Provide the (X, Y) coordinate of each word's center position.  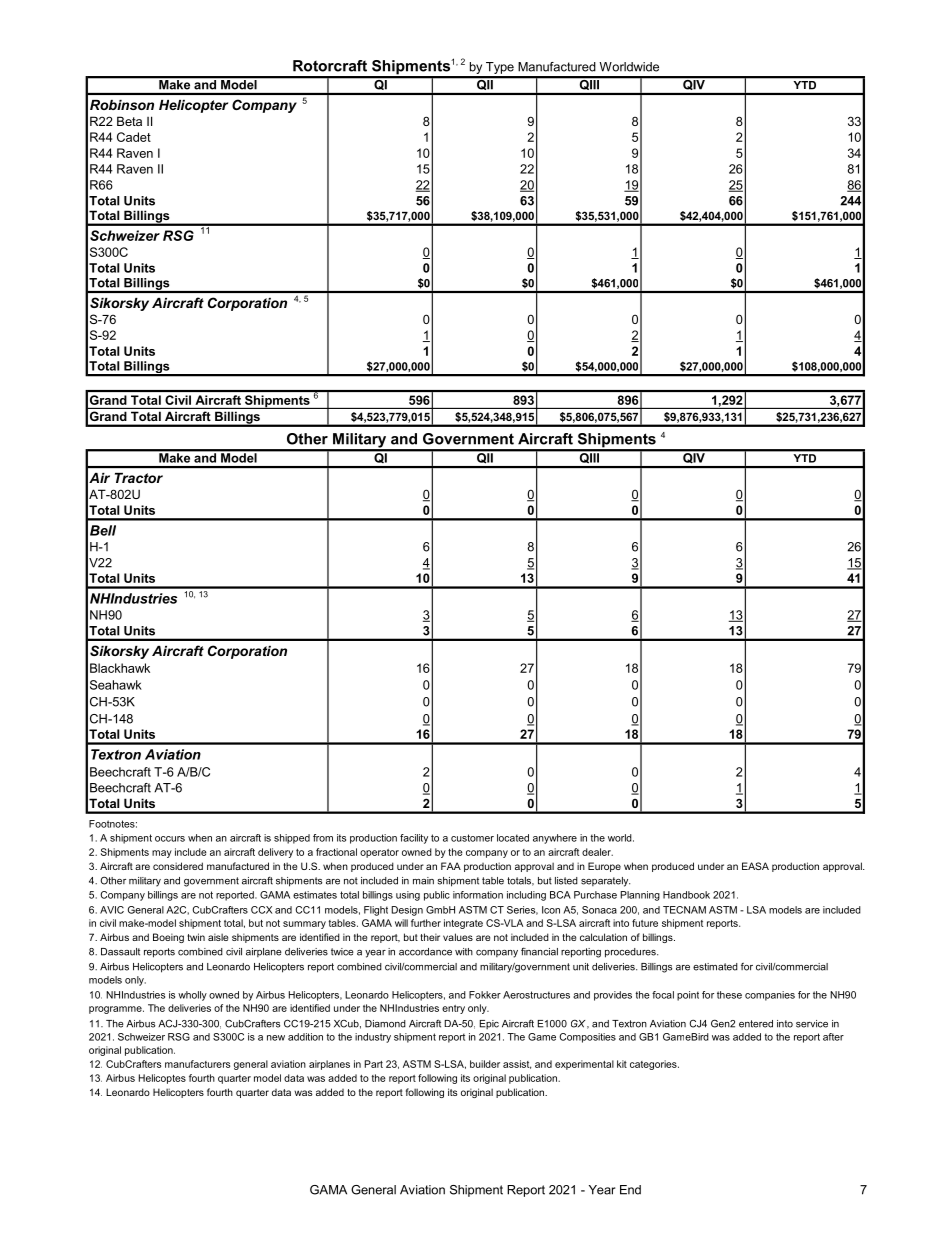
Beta (129, 121)
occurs (170, 839)
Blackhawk (120, 668)
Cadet (134, 137)
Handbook (686, 895)
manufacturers (197, 1064)
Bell (103, 530)
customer (472, 838)
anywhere (555, 839)
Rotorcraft (330, 66)
